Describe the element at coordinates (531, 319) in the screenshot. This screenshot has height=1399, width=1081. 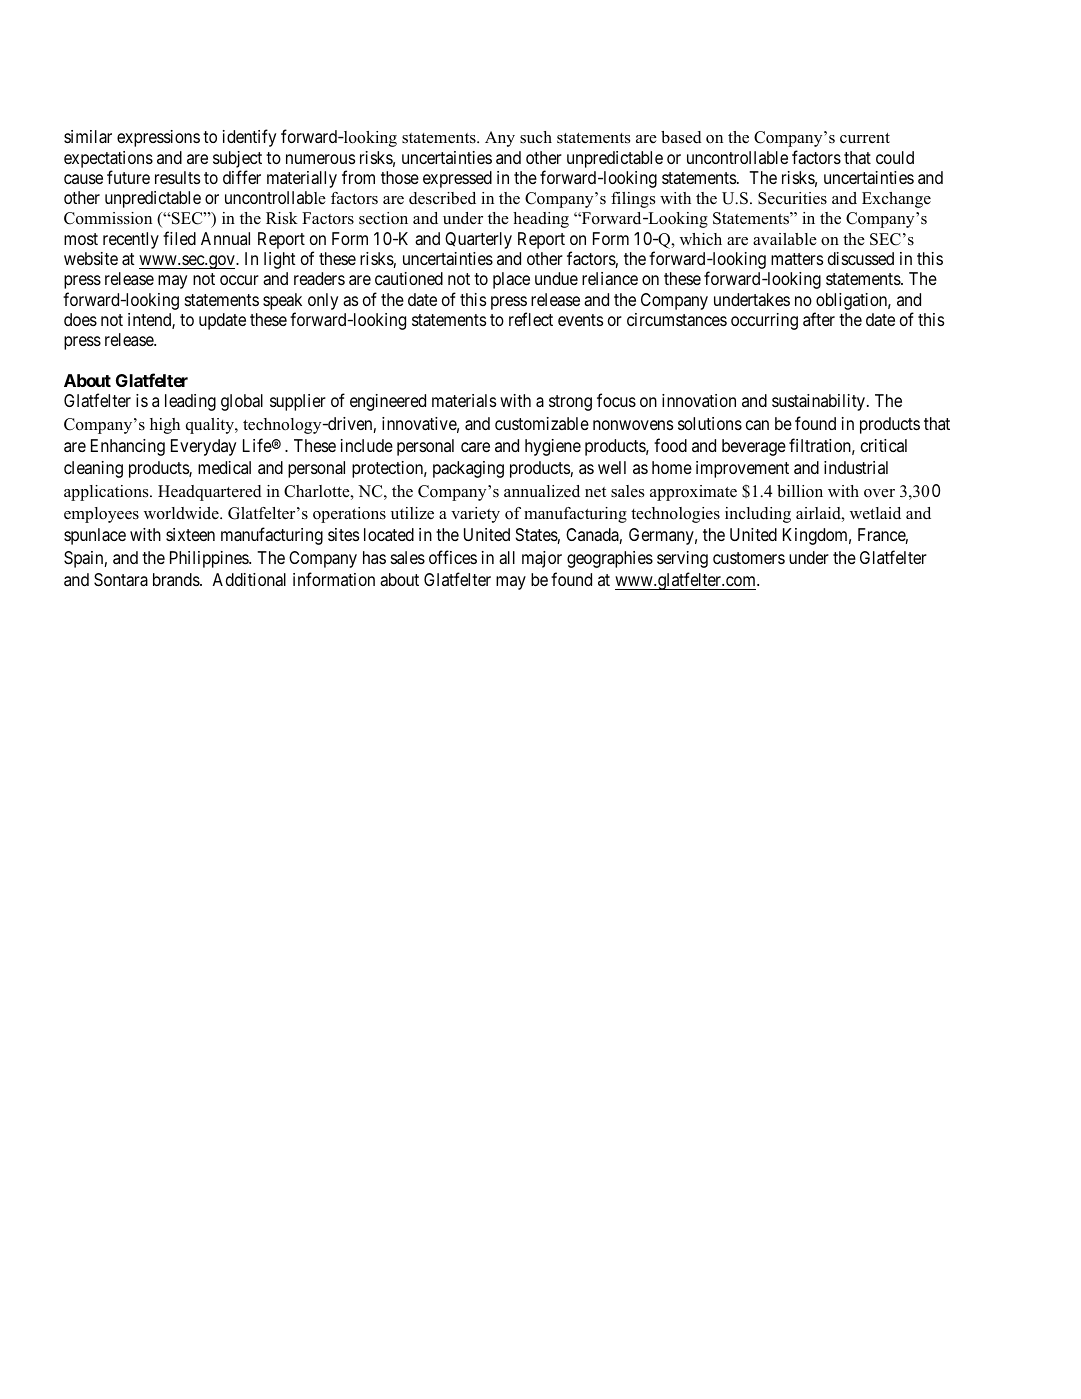
I see `reflect` at that location.
